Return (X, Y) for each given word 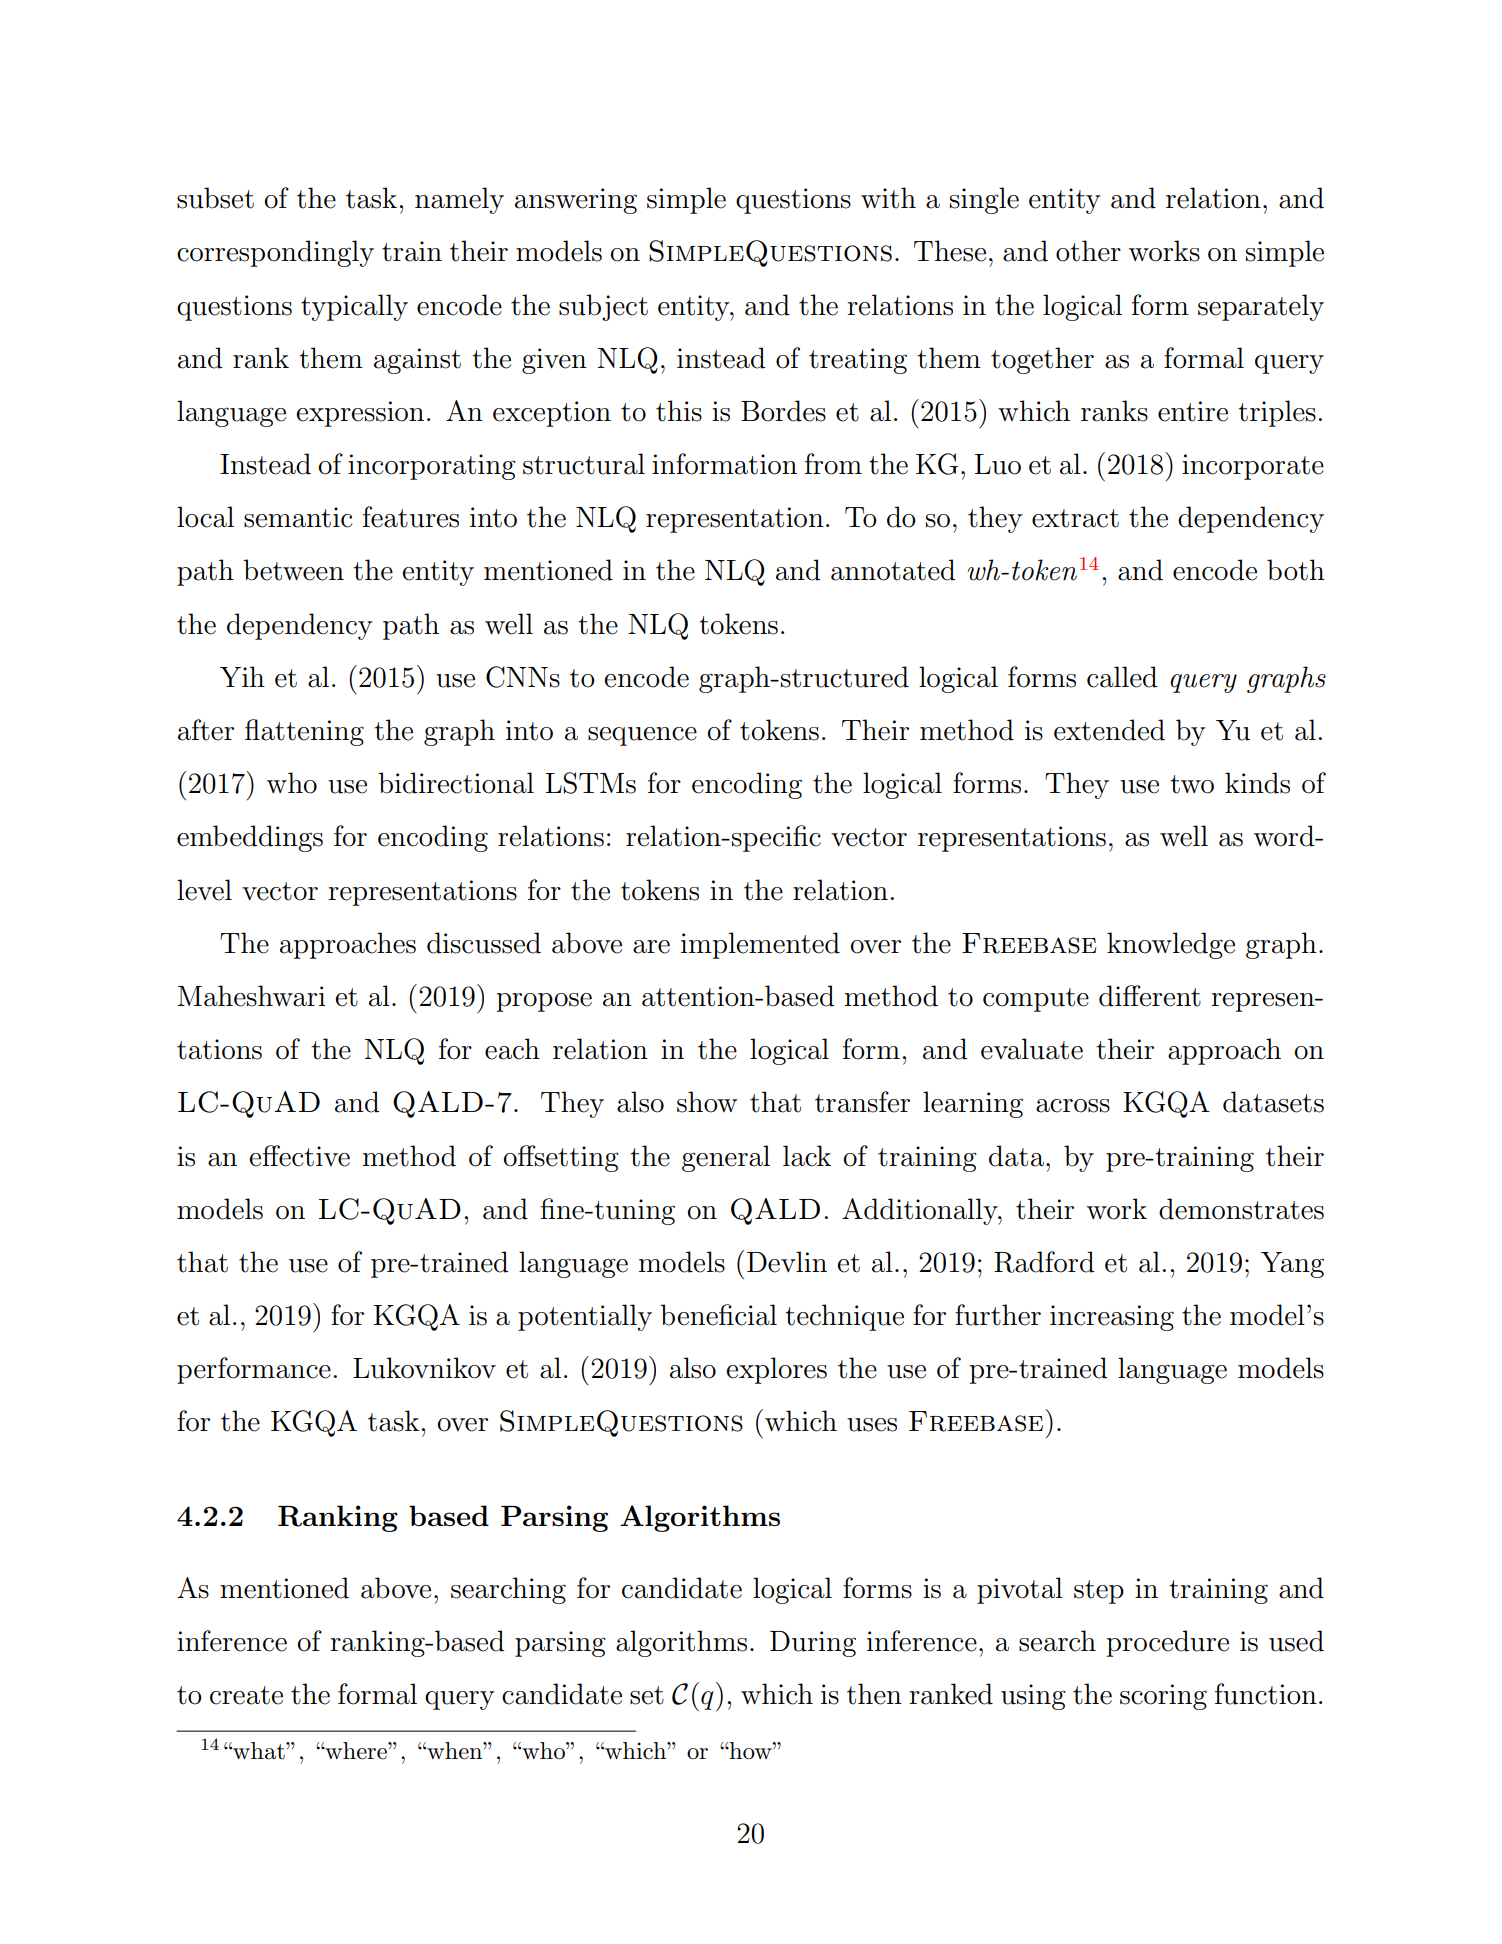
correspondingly (275, 253)
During (813, 1644)
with (888, 198)
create (246, 1695)
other (1088, 251)
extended (1109, 730)
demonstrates (1241, 1209)
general (726, 1158)
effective (299, 1156)
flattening (304, 732)
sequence (642, 736)
